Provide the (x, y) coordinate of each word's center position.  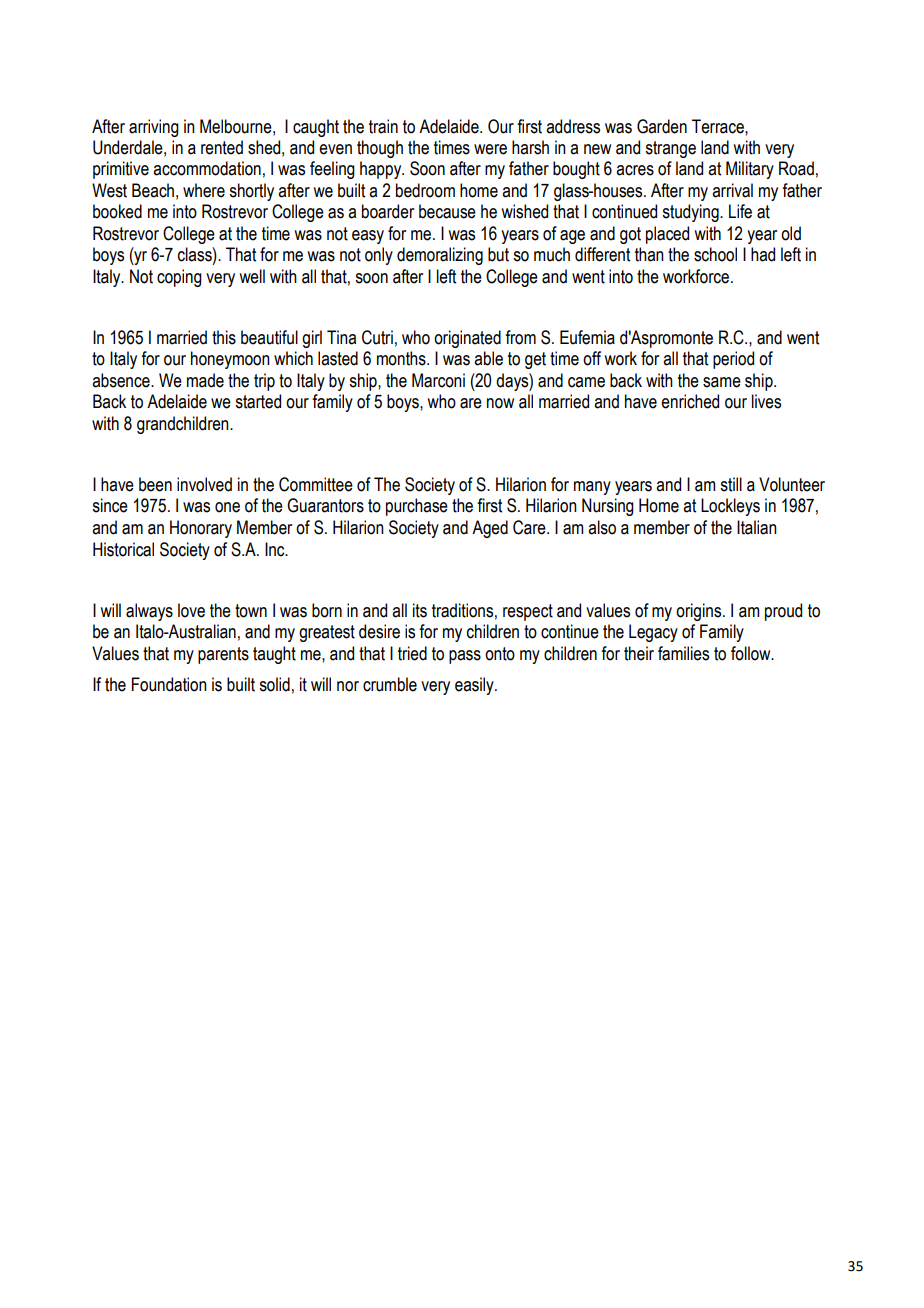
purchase (417, 507)
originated (467, 339)
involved (204, 484)
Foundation (169, 684)
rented (222, 147)
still (731, 484)
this (224, 337)
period (733, 360)
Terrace (719, 126)
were (490, 149)
